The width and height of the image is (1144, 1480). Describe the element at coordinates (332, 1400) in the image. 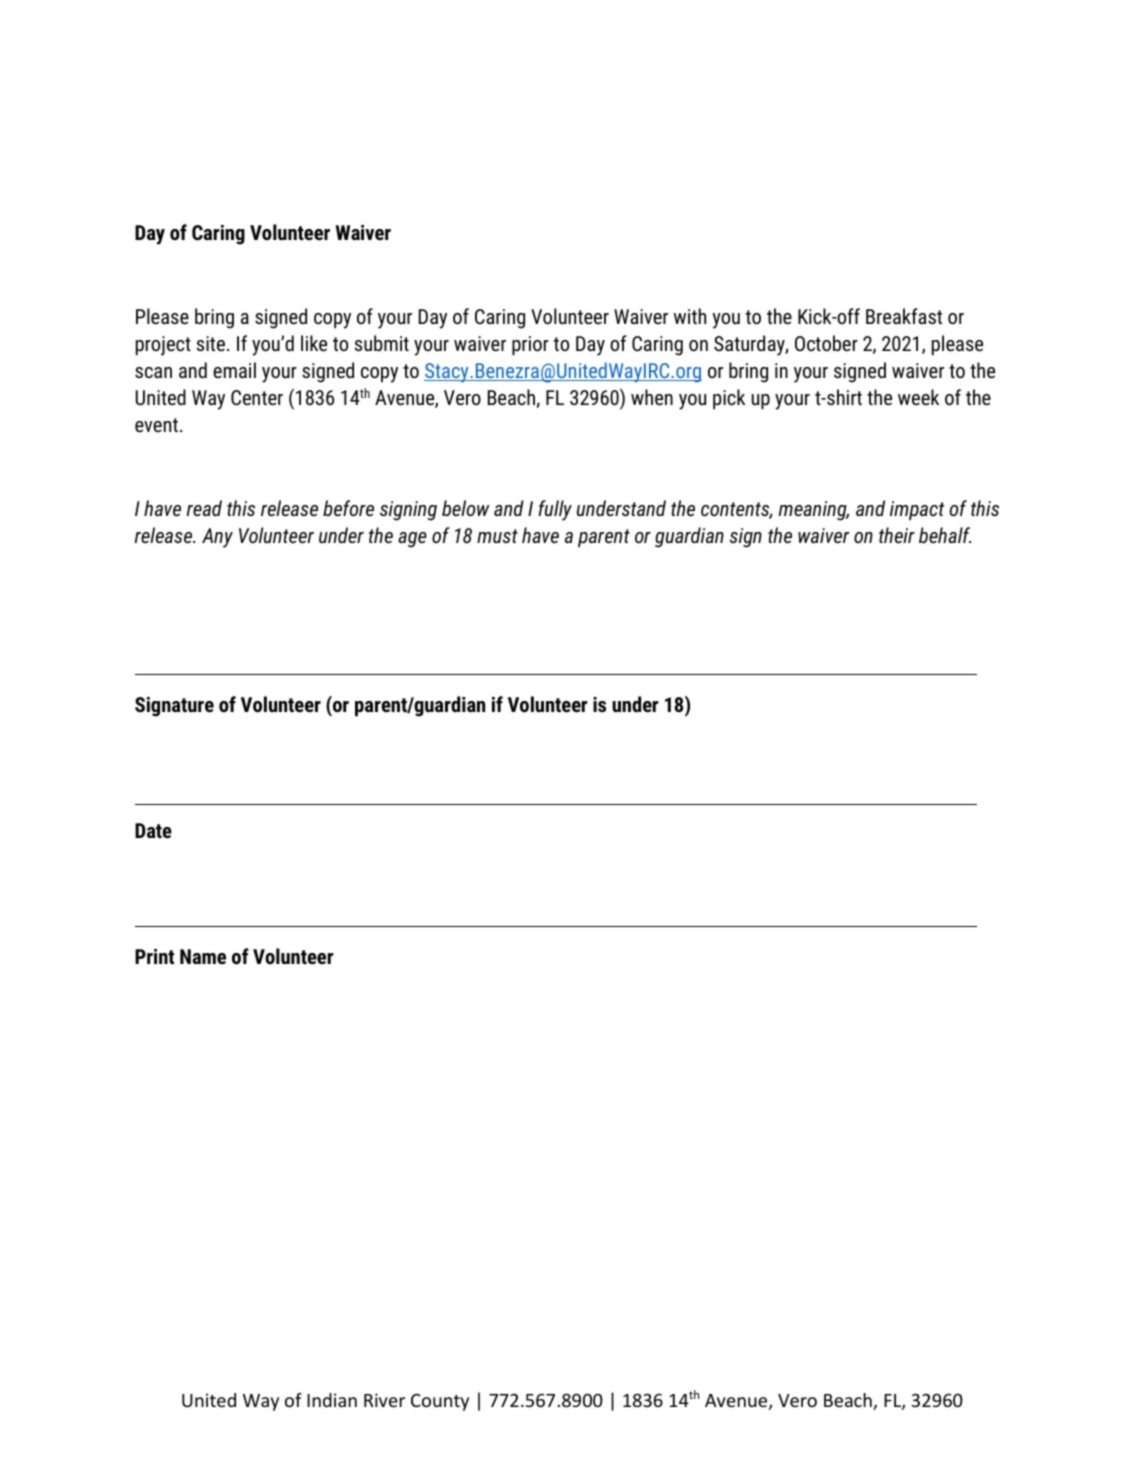

I see `Indian` at that location.
